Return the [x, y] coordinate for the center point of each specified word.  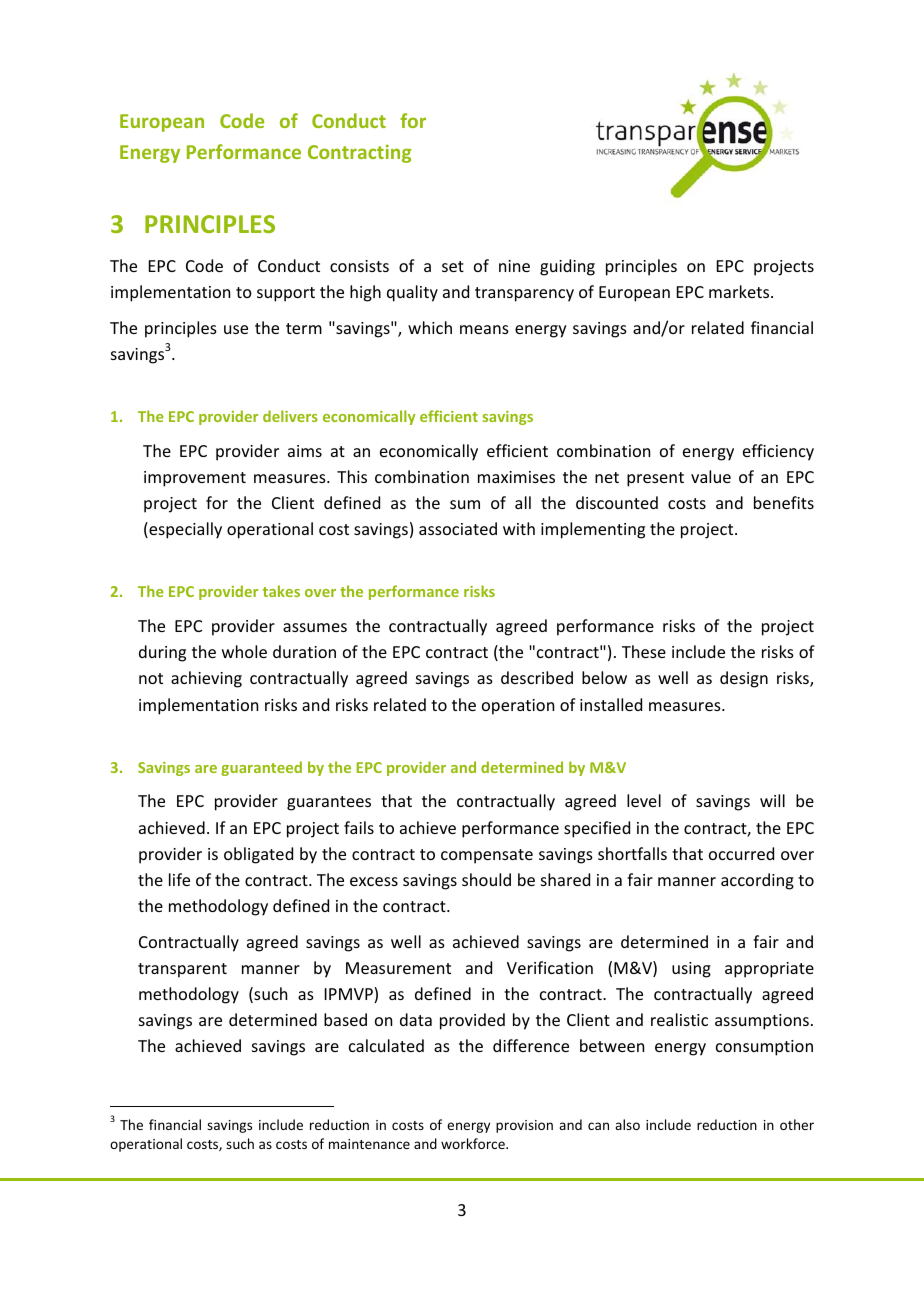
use [236, 329]
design [744, 679]
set [453, 266]
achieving [206, 679]
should [486, 879]
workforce [474, 1143]
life [179, 879]
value [711, 476]
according [757, 881]
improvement [195, 479]
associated [458, 528]
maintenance [369, 1144]
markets [740, 291]
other [797, 1124]
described [537, 677]
